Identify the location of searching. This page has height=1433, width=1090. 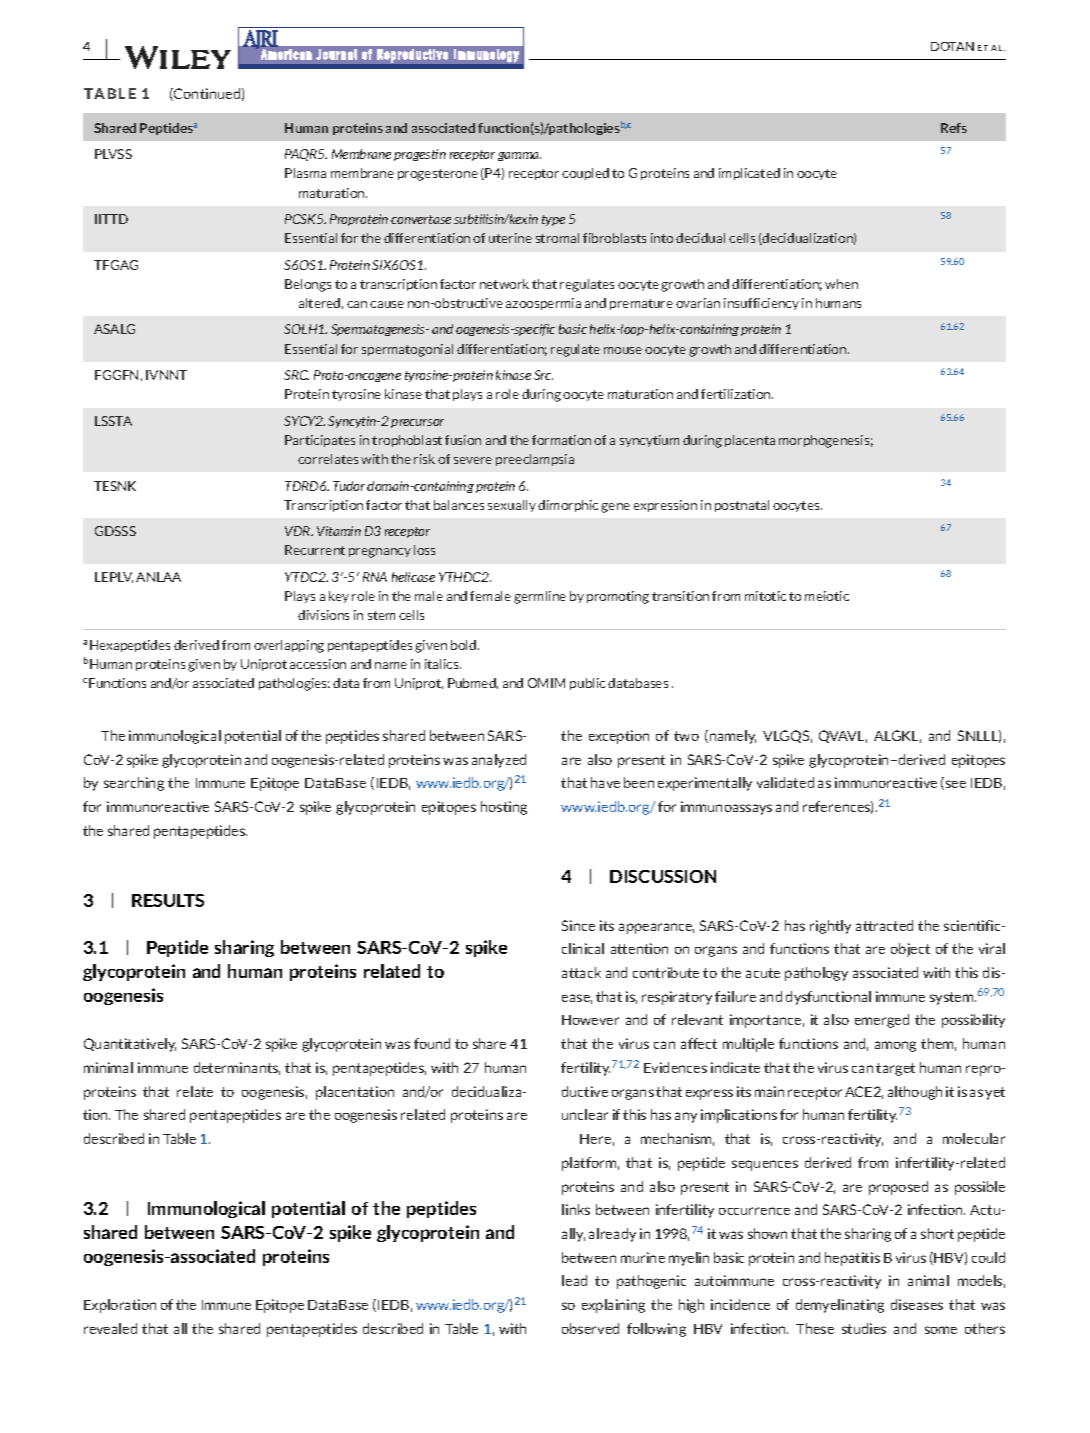
(134, 784).
